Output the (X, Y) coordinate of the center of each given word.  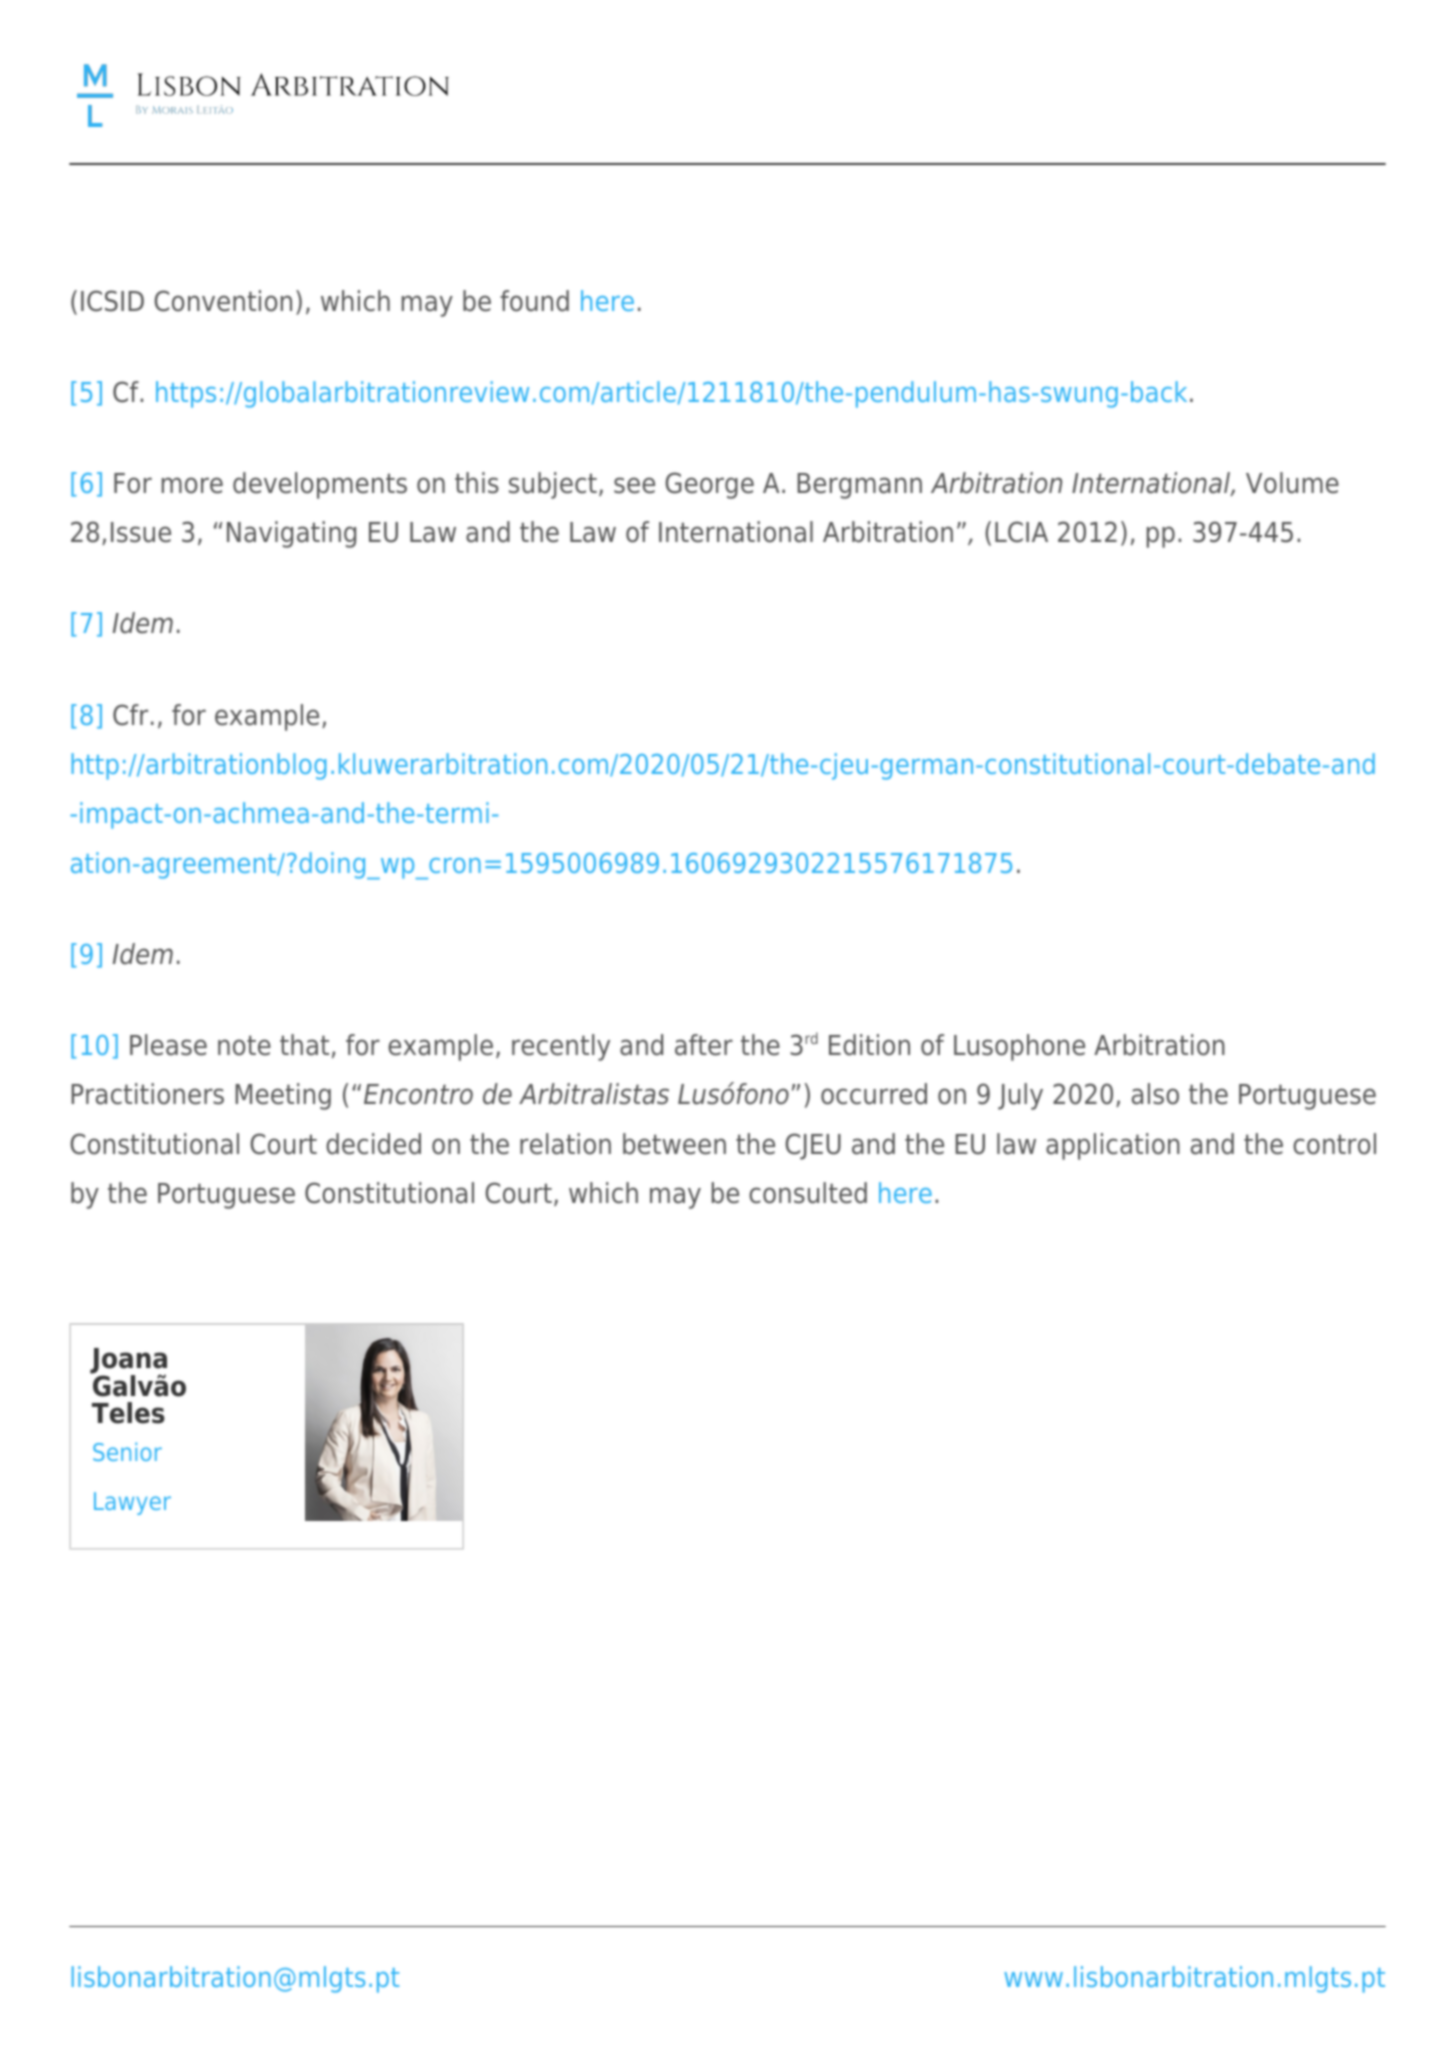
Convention (223, 301)
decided (373, 1144)
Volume (1292, 483)
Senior (127, 1451)
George (709, 485)
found (534, 301)
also (1155, 1094)
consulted (808, 1193)
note (244, 1045)
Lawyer (132, 1503)
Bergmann (859, 486)
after (704, 1045)
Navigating (291, 534)
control (1334, 1144)
